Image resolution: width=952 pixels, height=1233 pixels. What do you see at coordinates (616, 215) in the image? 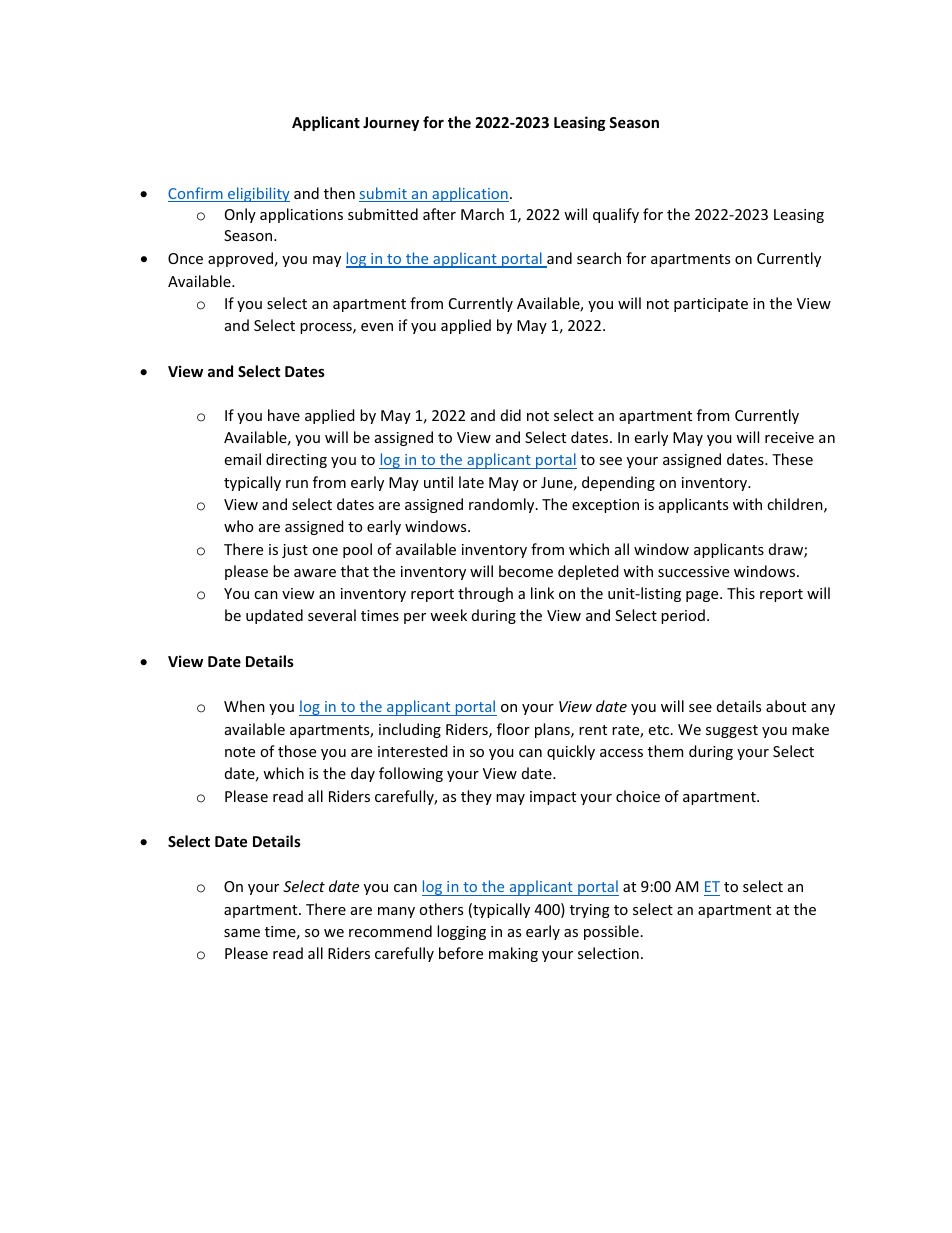
I see `qualify` at bounding box center [616, 215].
